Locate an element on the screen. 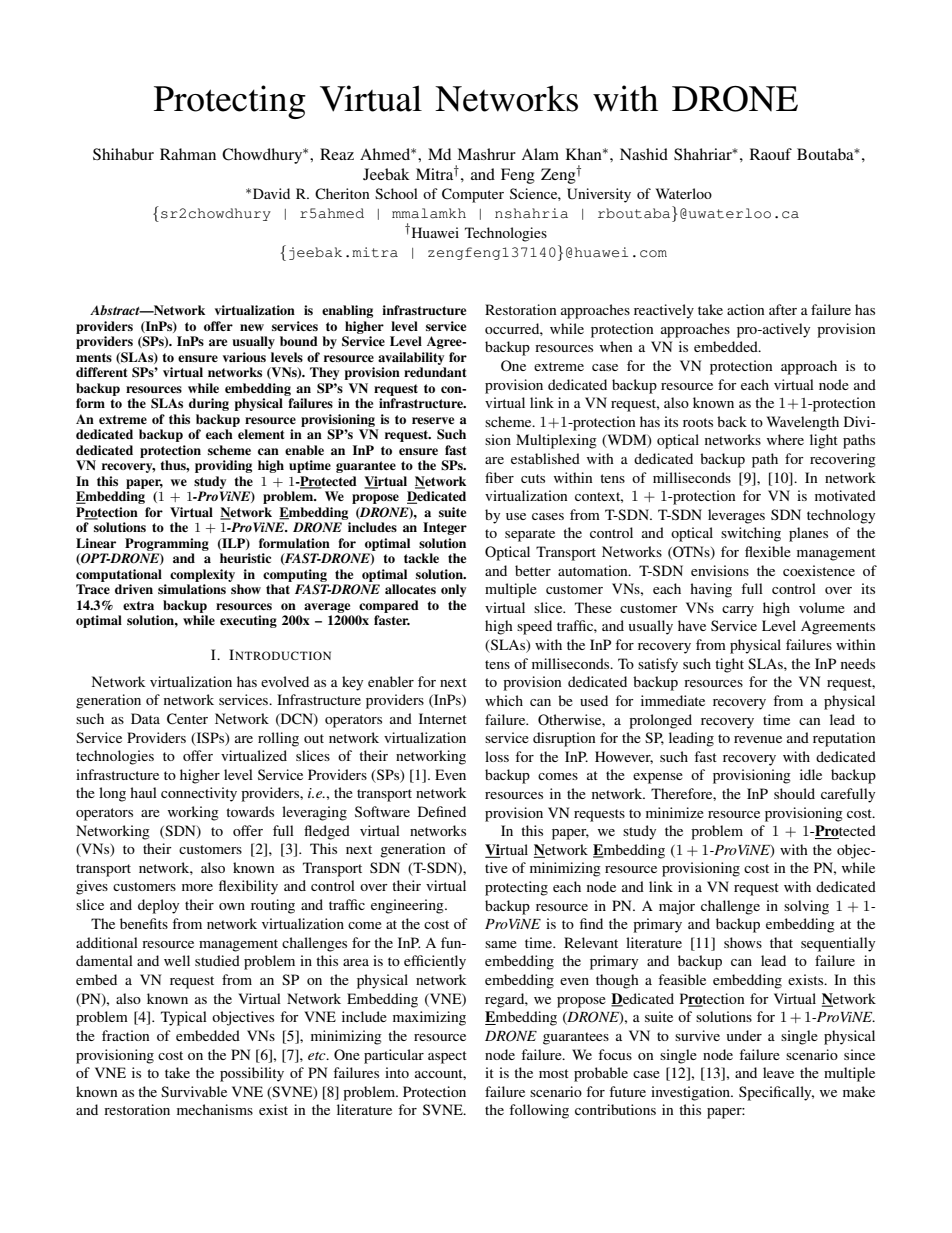  leave is located at coordinates (778, 1072).
